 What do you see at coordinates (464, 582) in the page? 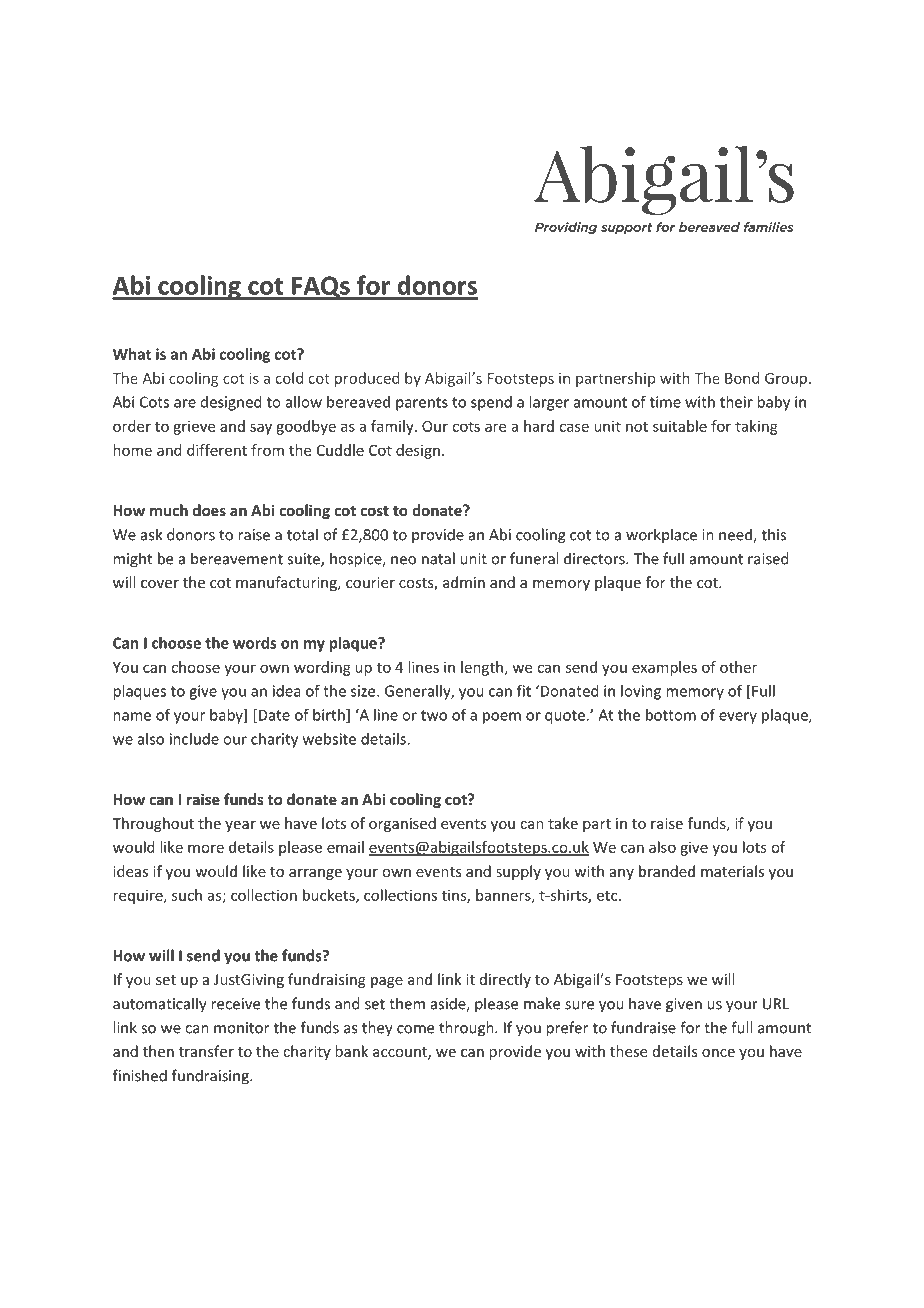
I see `admin` at bounding box center [464, 582].
